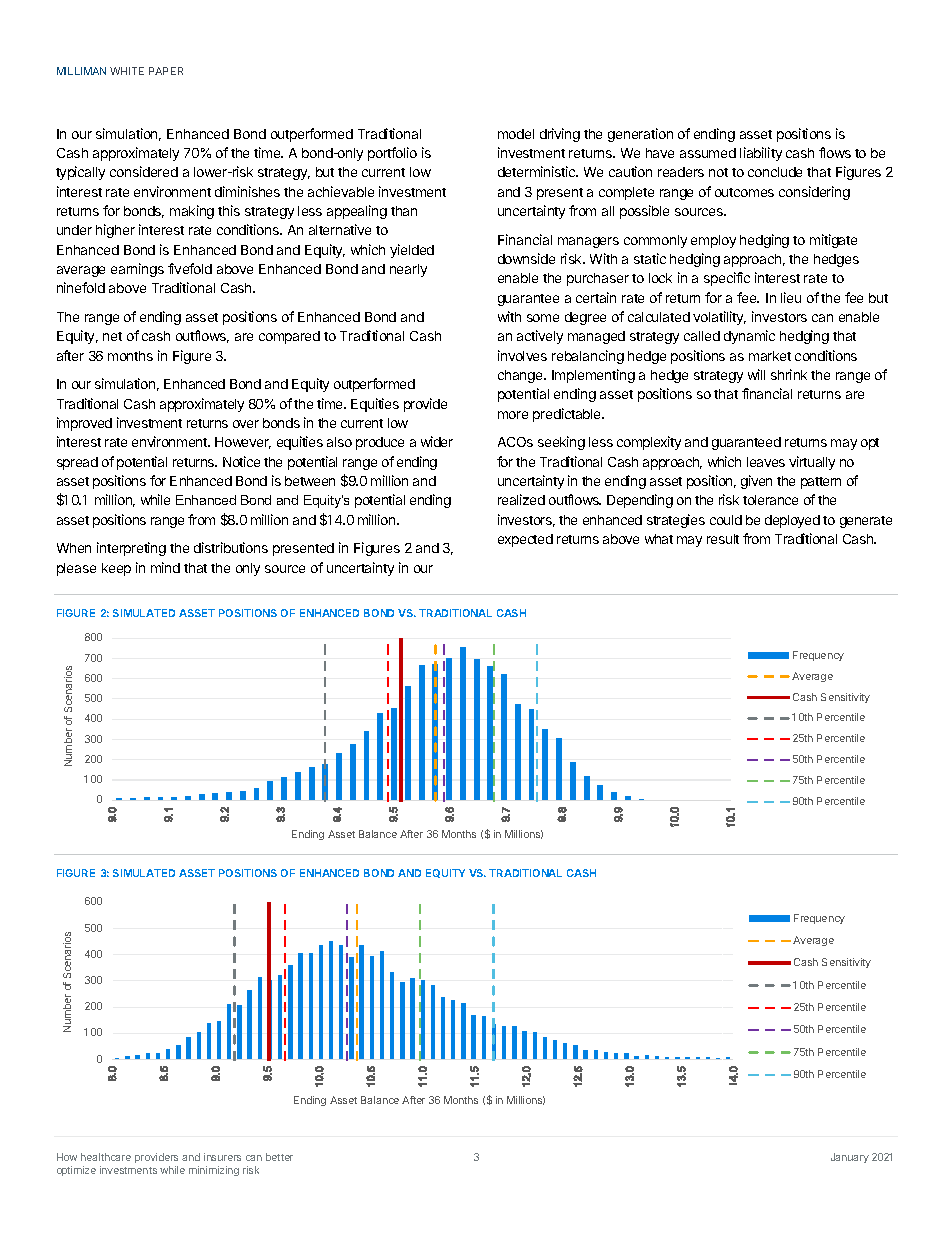  Describe the element at coordinates (516, 134) in the screenshot. I see `model` at that location.
